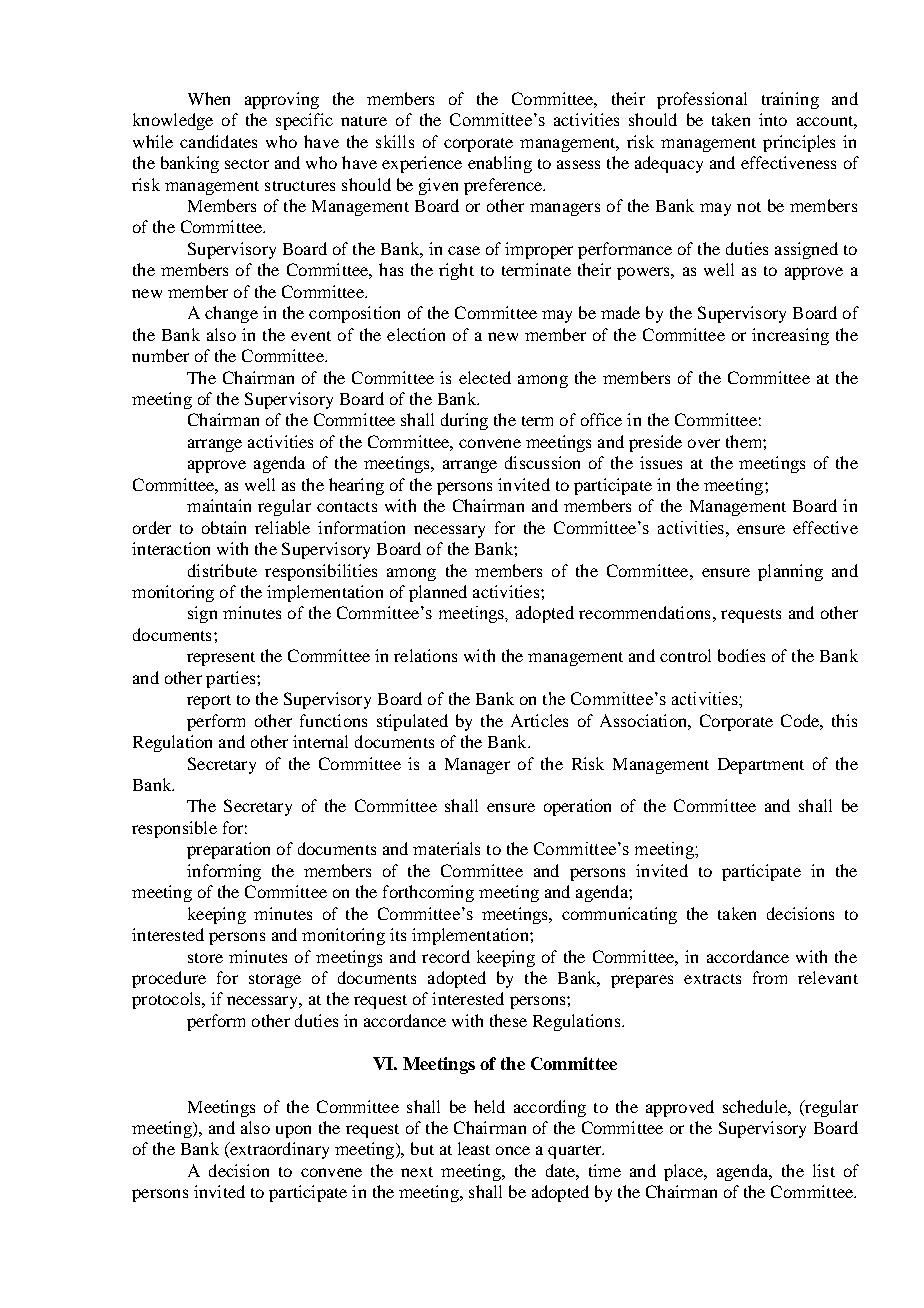 This image has height=1308, width=924. I want to click on bodies, so click(741, 655).
